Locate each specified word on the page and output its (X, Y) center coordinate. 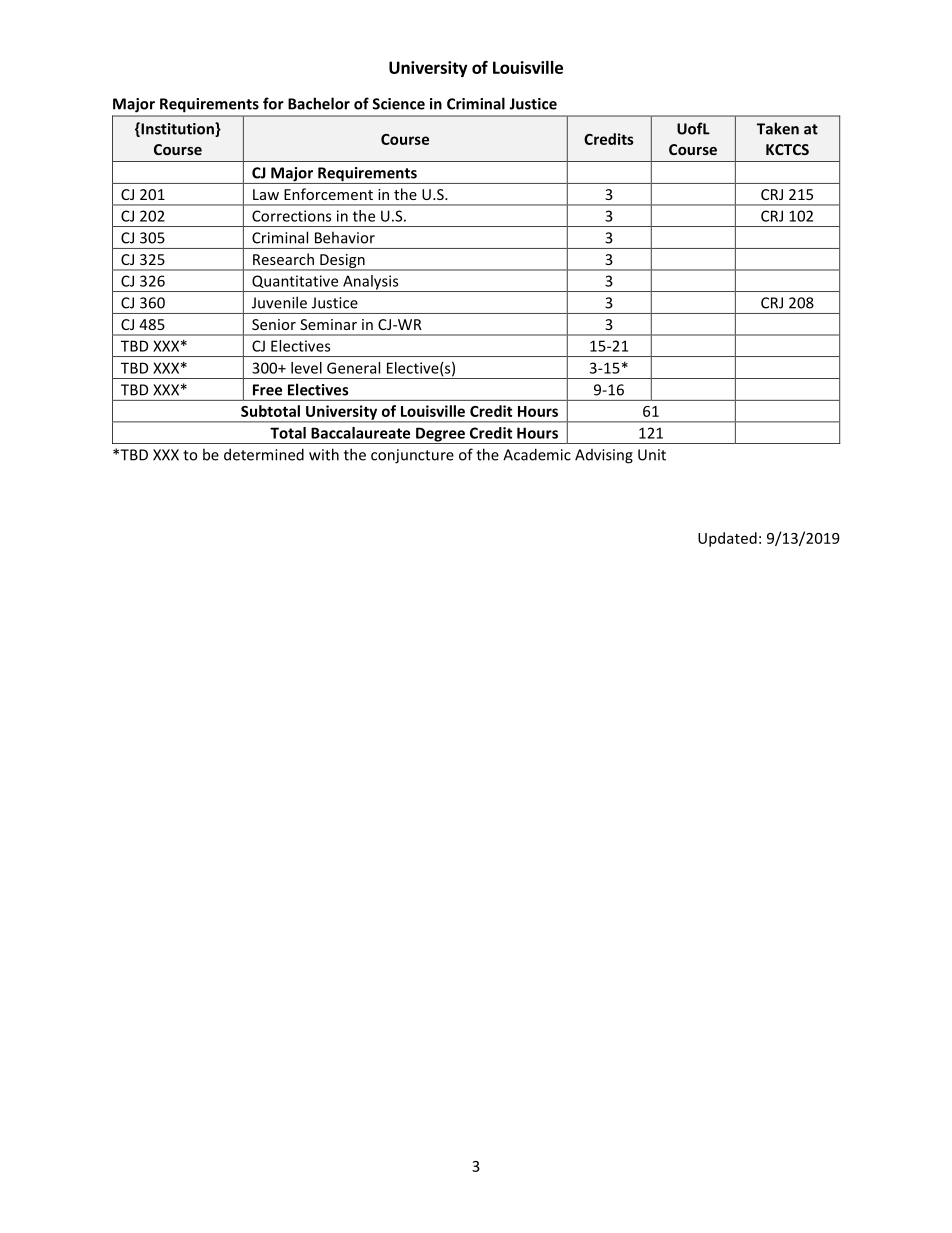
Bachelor (319, 103)
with (324, 454)
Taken (778, 128)
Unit (652, 455)
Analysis (371, 283)
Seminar (328, 324)
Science (398, 104)
